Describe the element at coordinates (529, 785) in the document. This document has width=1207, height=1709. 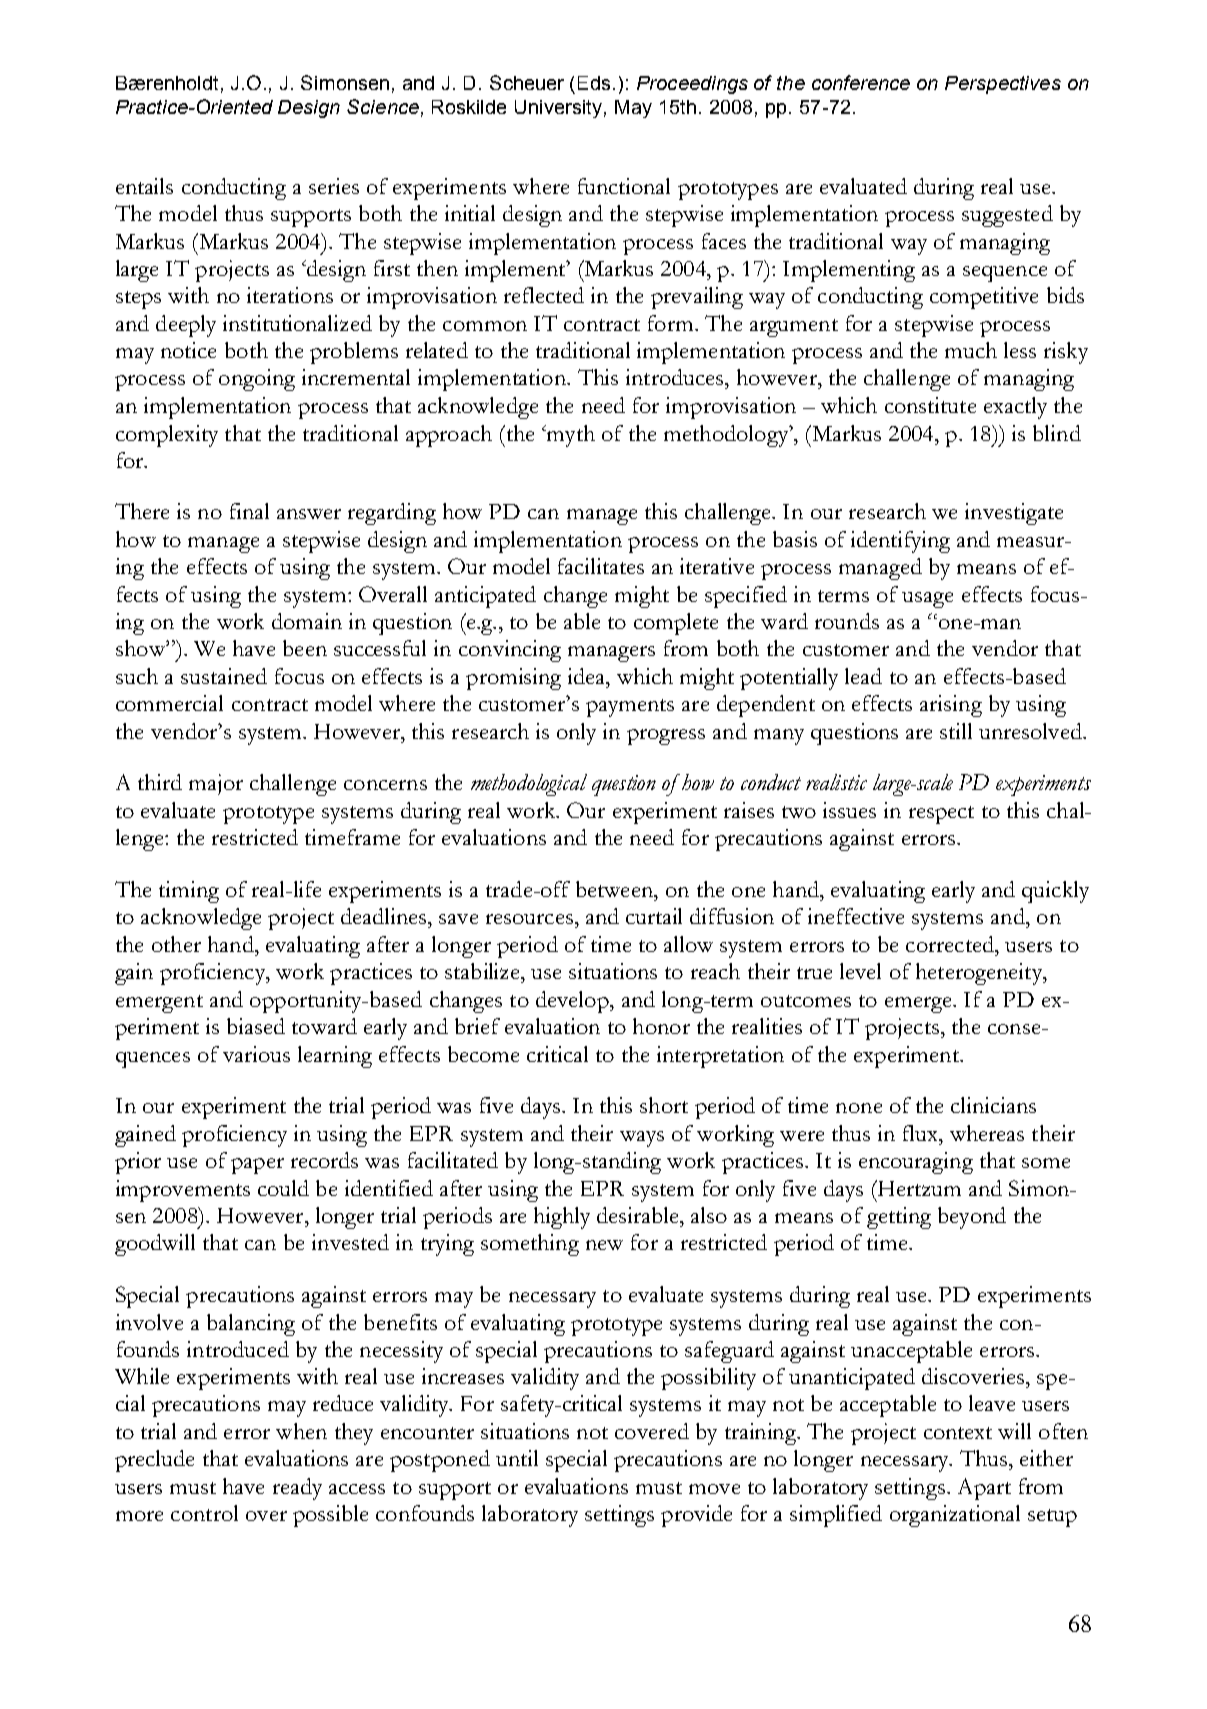
I see `methodological` at that location.
